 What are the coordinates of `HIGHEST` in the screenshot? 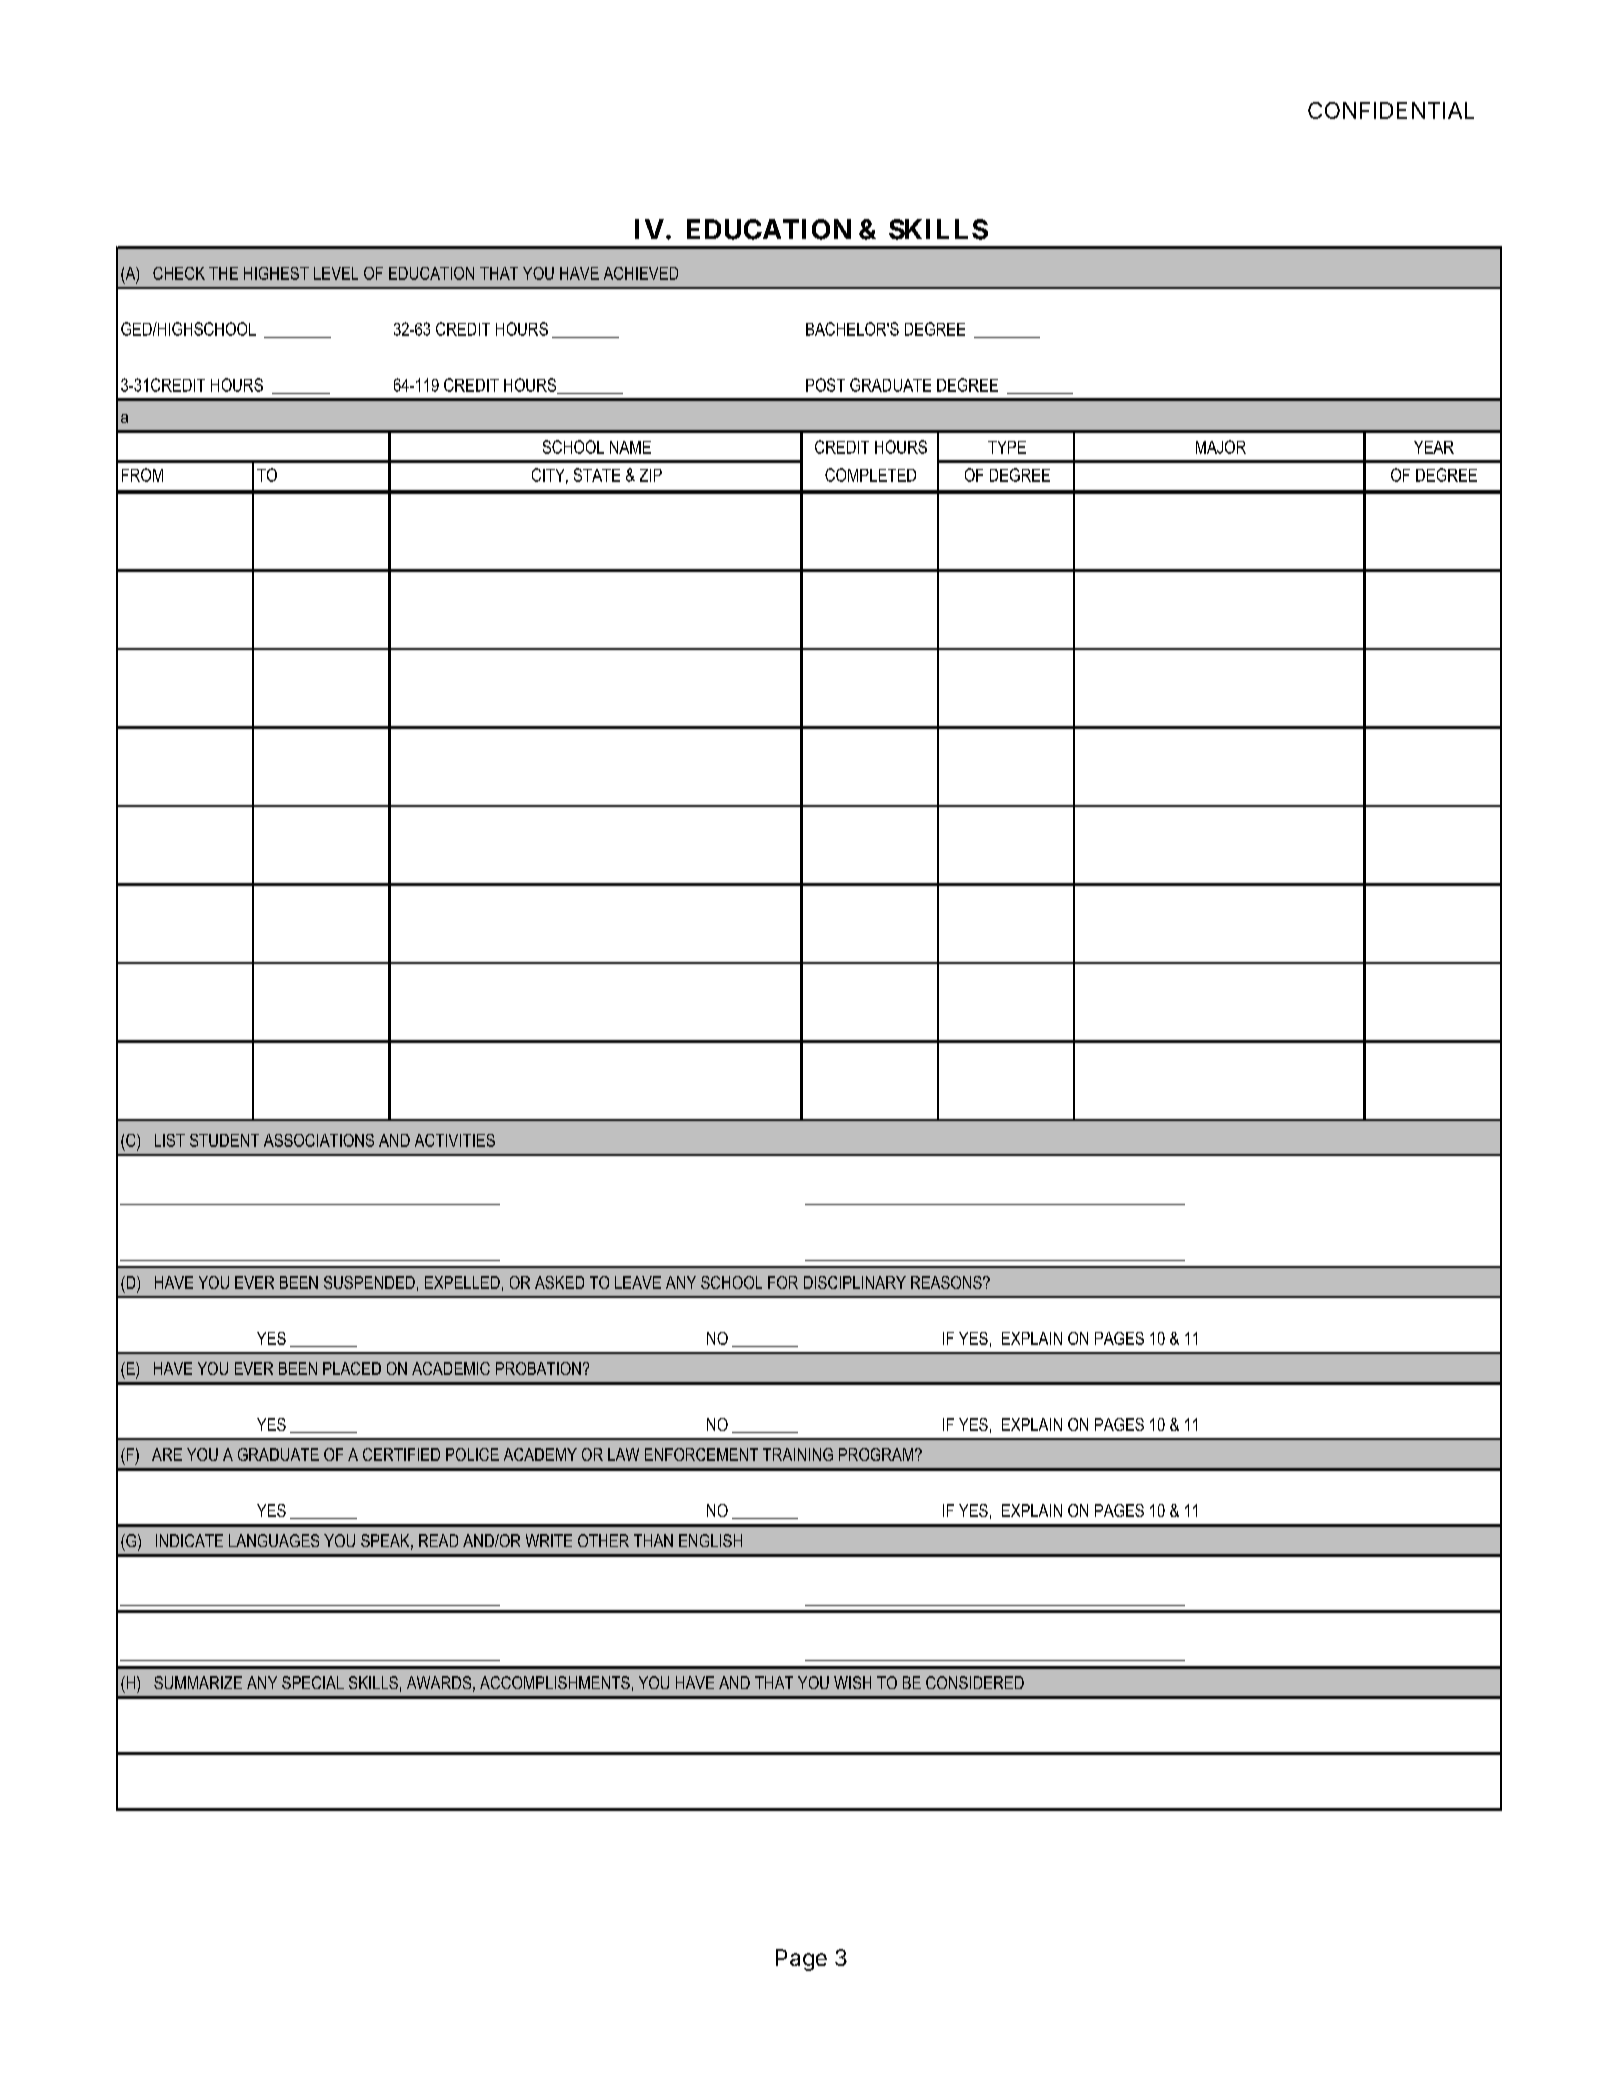 It's located at (276, 273).
